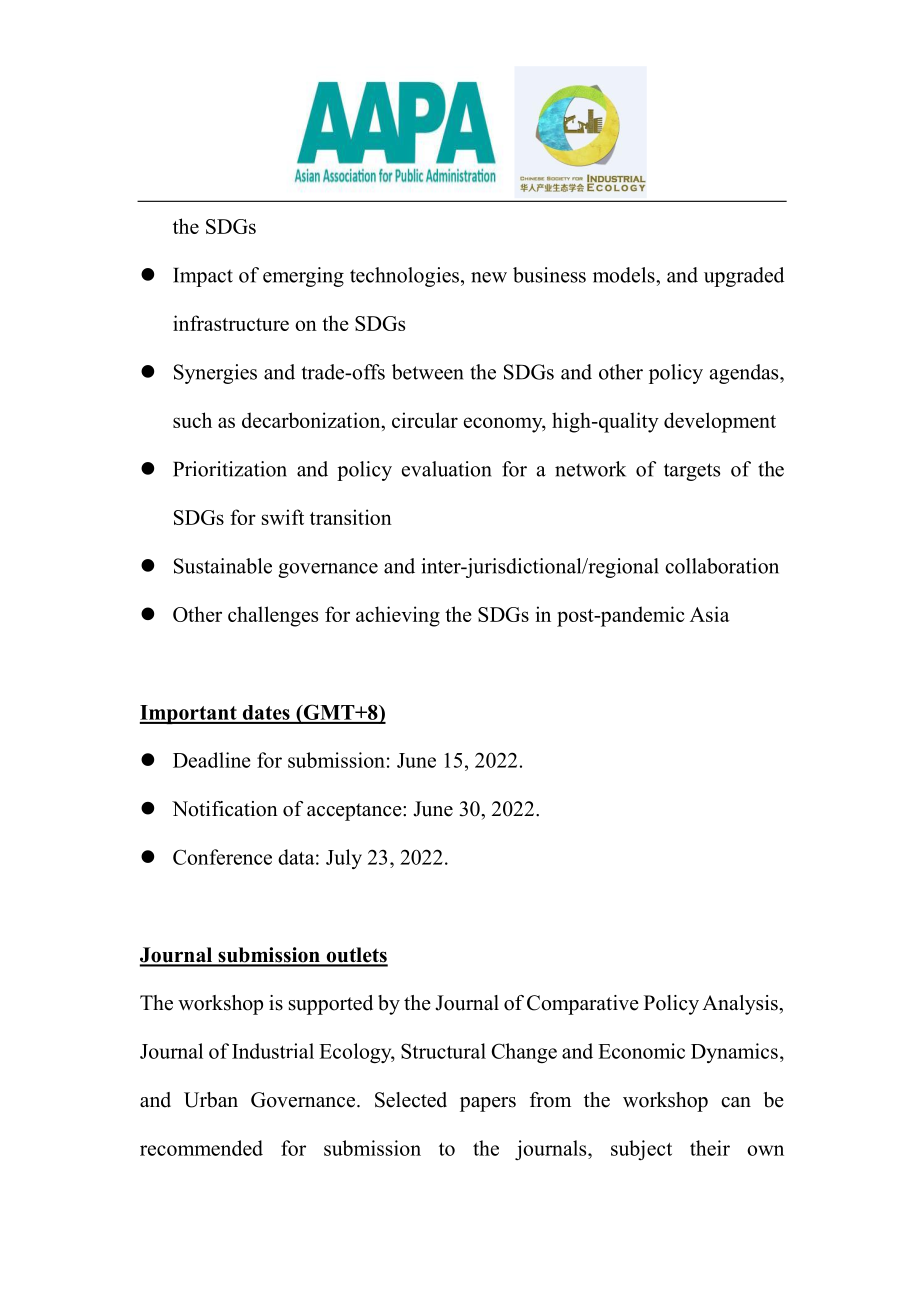  What do you see at coordinates (211, 1100) in the screenshot?
I see `Urban` at bounding box center [211, 1100].
